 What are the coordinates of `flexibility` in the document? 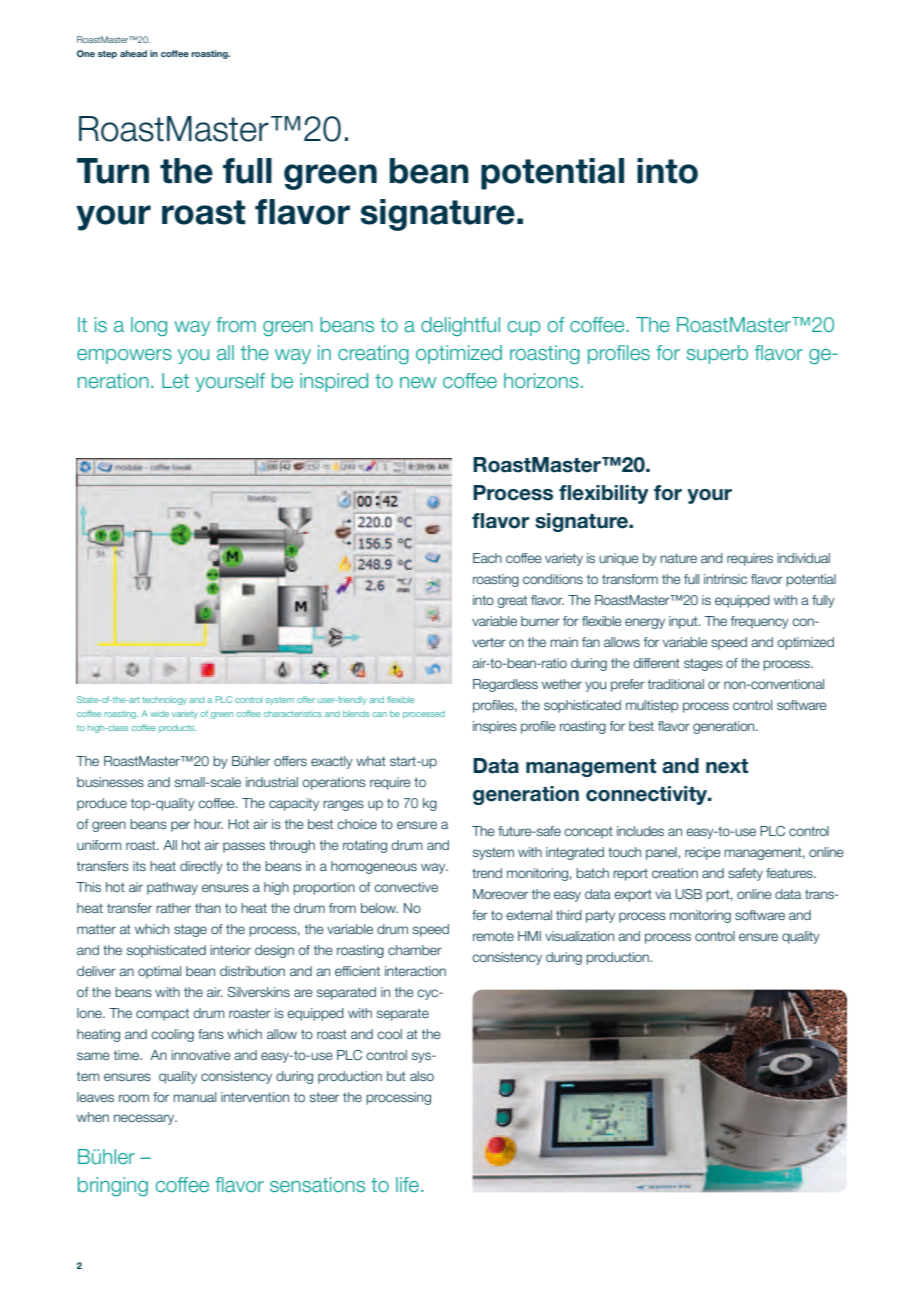 It's located at (604, 494).
